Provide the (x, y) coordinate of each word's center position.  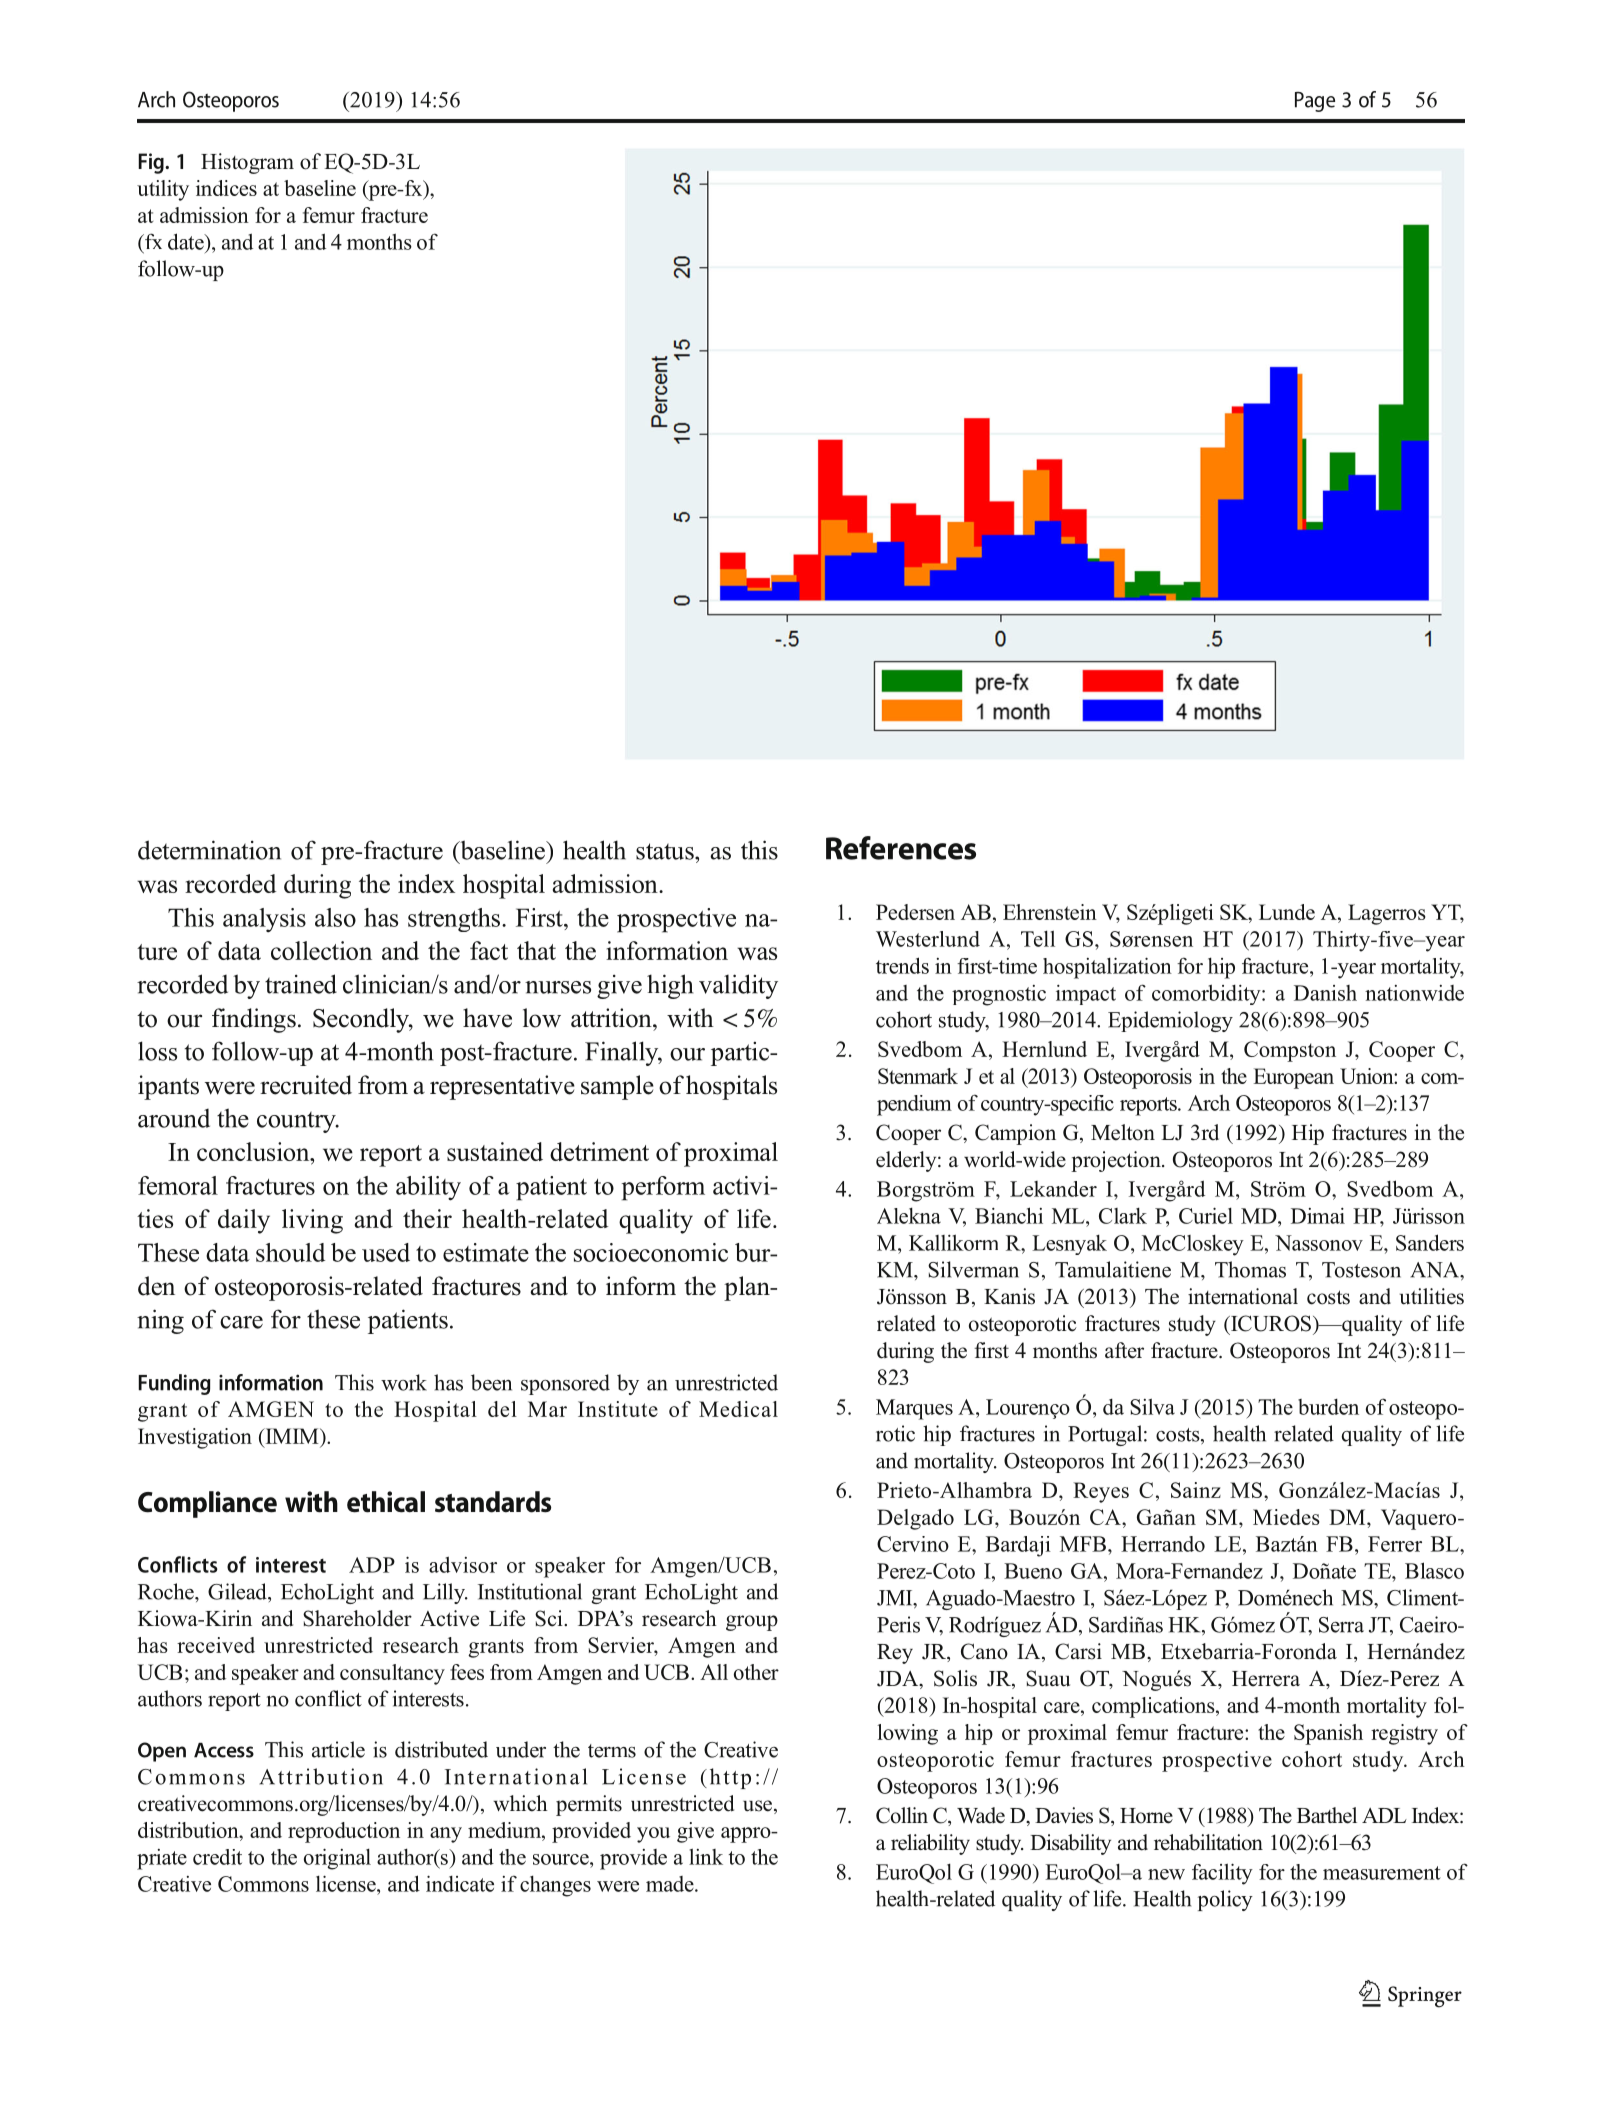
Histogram (247, 163)
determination (209, 850)
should (290, 1252)
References (901, 848)
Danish (1325, 993)
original (337, 1859)
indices (226, 188)
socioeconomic (651, 1252)
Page (1315, 102)
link (706, 1856)
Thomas (1250, 1269)
